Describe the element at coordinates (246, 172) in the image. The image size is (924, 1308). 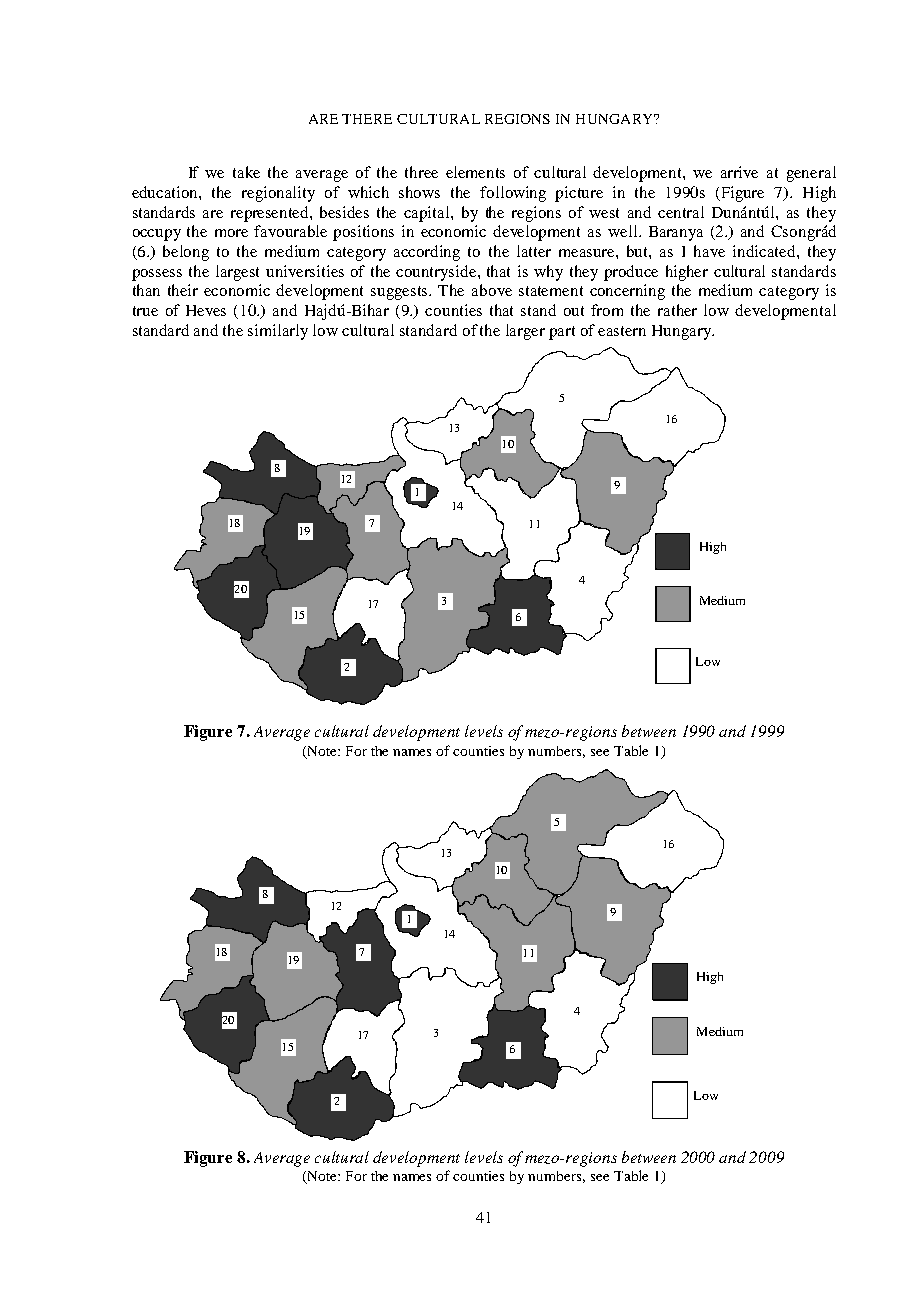
I see `take` at that location.
